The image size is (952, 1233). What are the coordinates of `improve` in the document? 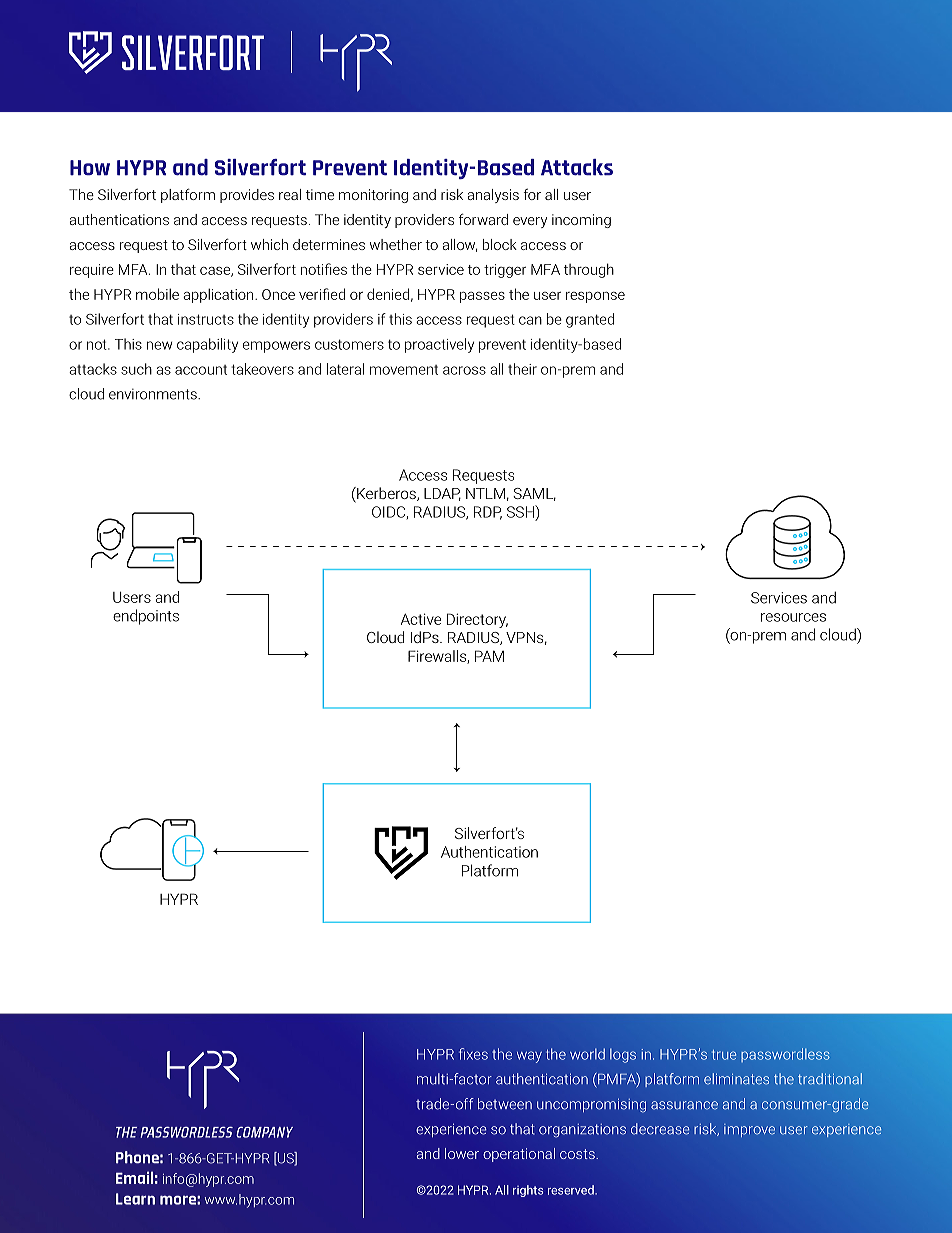 It's located at (749, 1130).
